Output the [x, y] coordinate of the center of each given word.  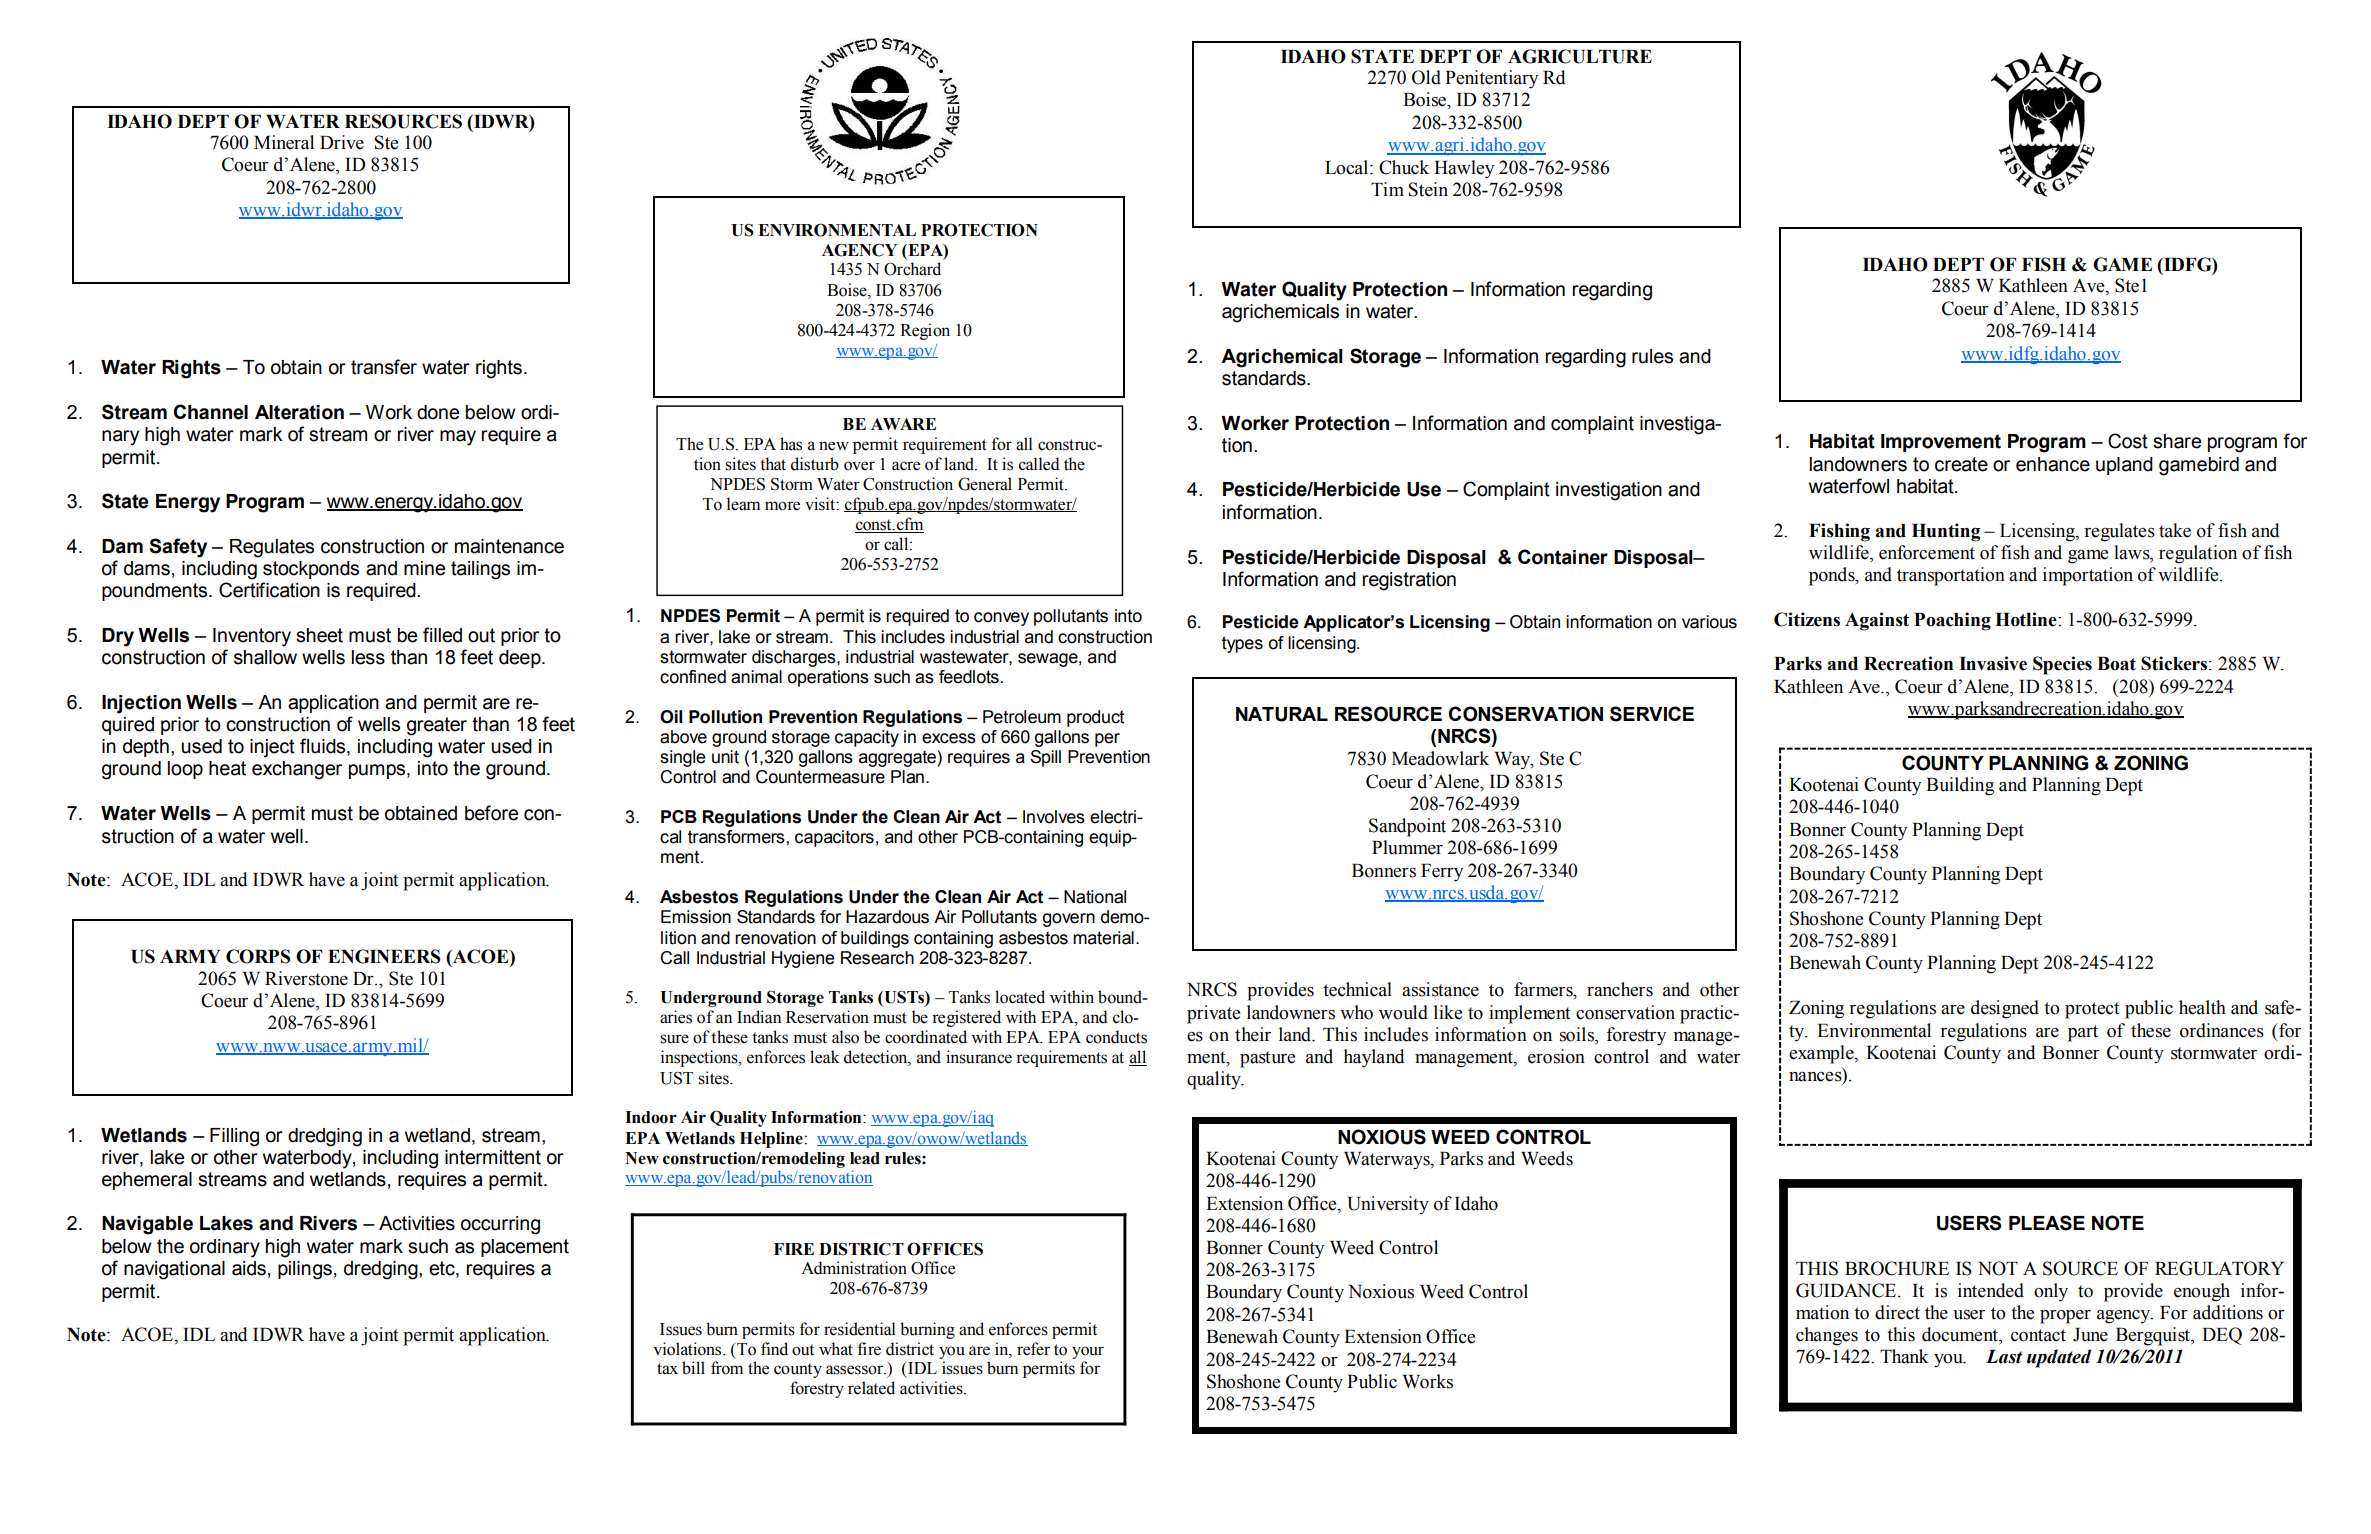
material [1103, 938]
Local [1348, 167]
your [1088, 1352]
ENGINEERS [384, 956]
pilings [305, 1270]
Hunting [1946, 532]
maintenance [509, 546]
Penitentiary [1491, 79]
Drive [342, 142]
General [985, 484]
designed [2005, 1009]
